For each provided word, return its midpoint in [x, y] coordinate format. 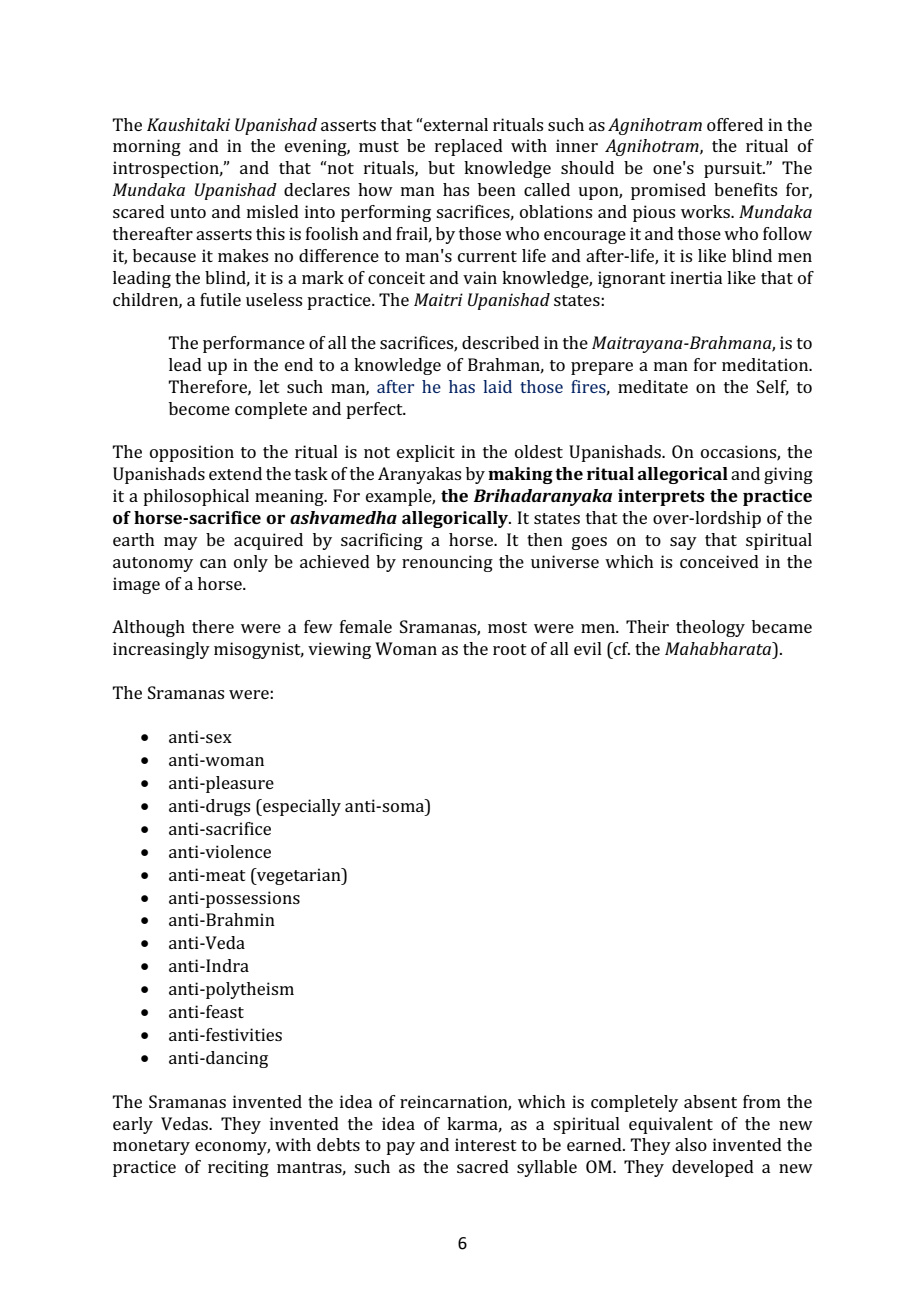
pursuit [734, 169]
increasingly [161, 650]
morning [147, 147]
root [510, 649]
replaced [469, 147]
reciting [238, 1168]
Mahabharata [719, 648]
